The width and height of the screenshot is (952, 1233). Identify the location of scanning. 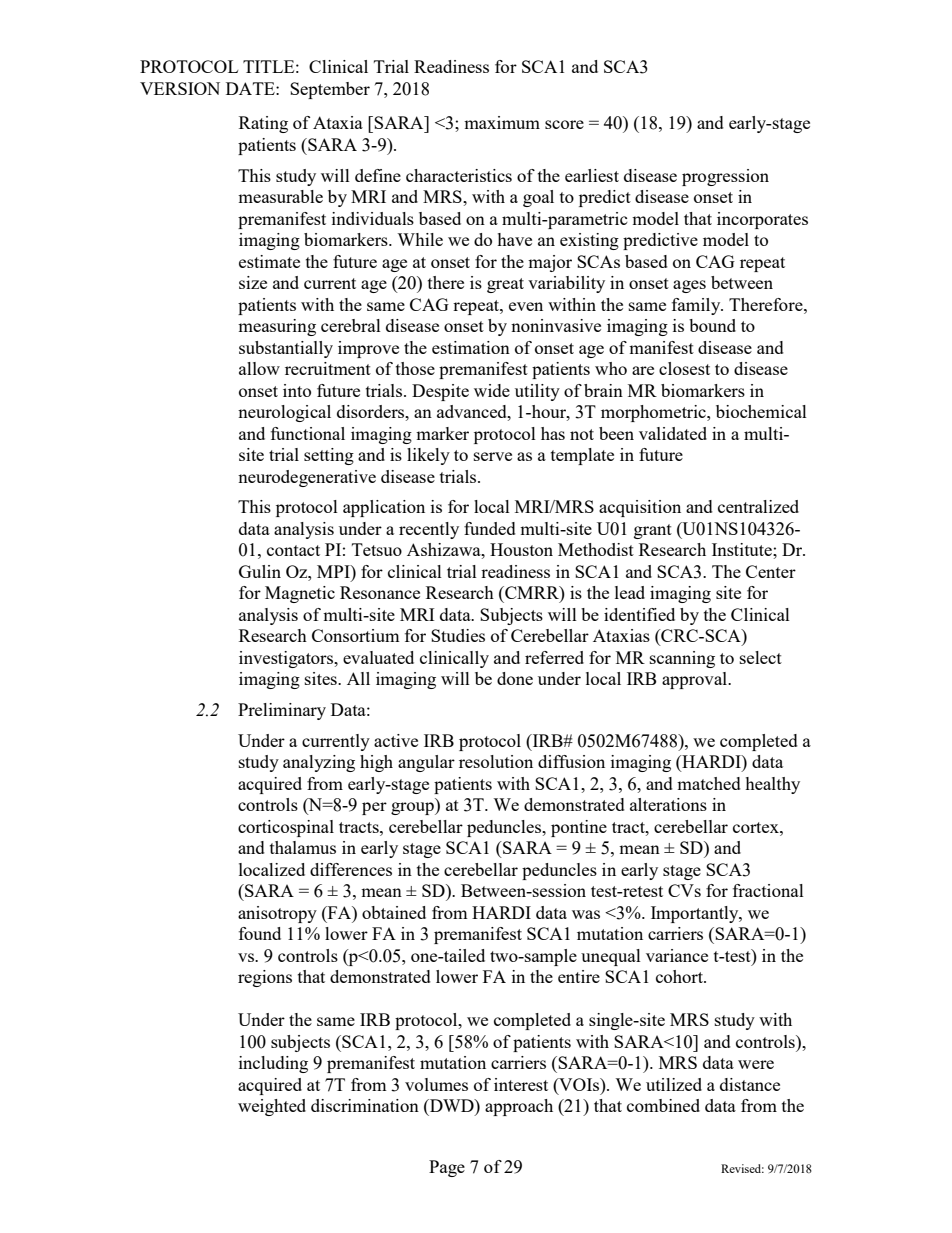
(682, 659).
